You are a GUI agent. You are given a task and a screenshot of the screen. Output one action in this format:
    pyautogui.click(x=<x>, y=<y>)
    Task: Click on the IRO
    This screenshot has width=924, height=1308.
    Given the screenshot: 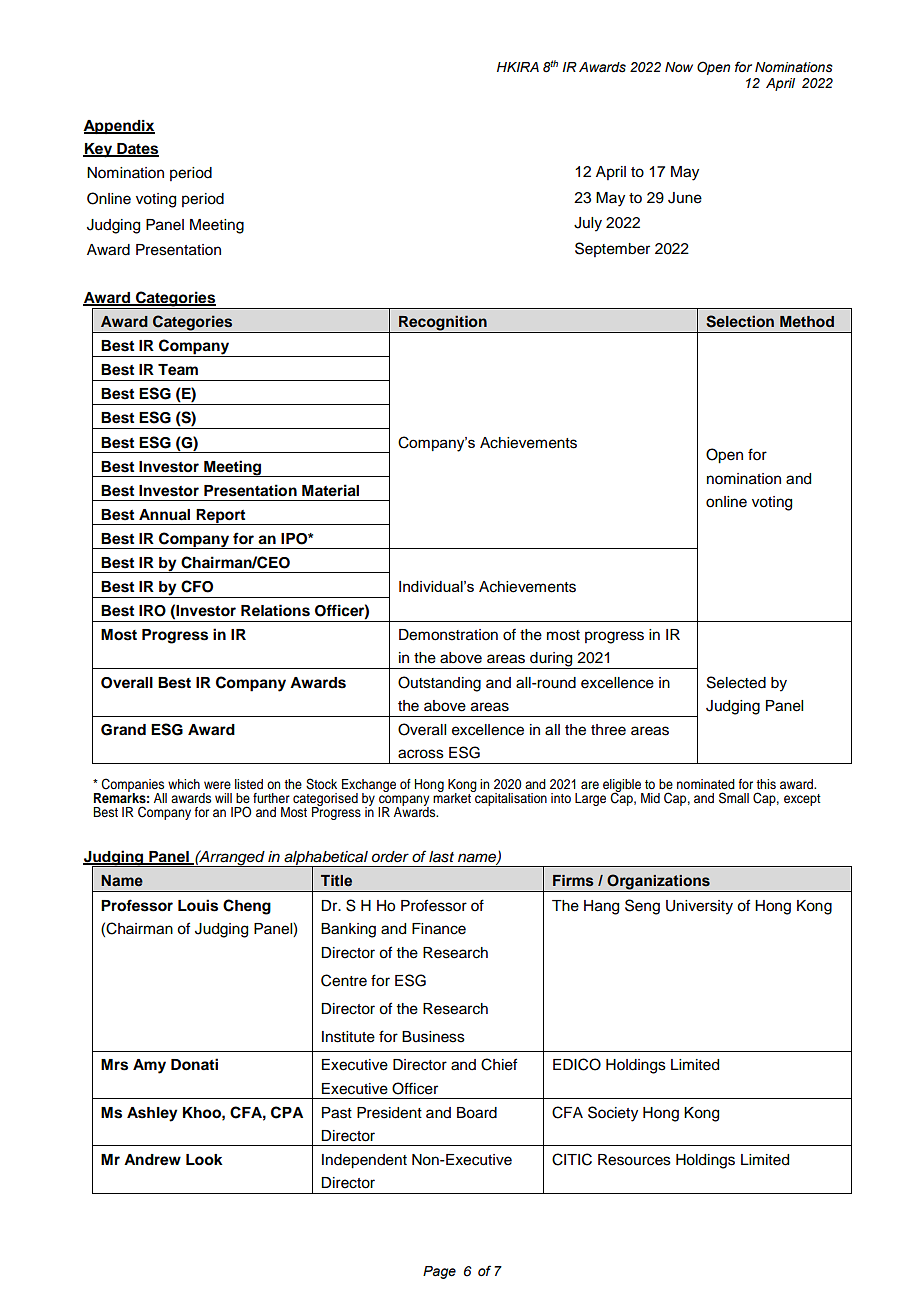 What is the action you would take?
    pyautogui.click(x=152, y=611)
